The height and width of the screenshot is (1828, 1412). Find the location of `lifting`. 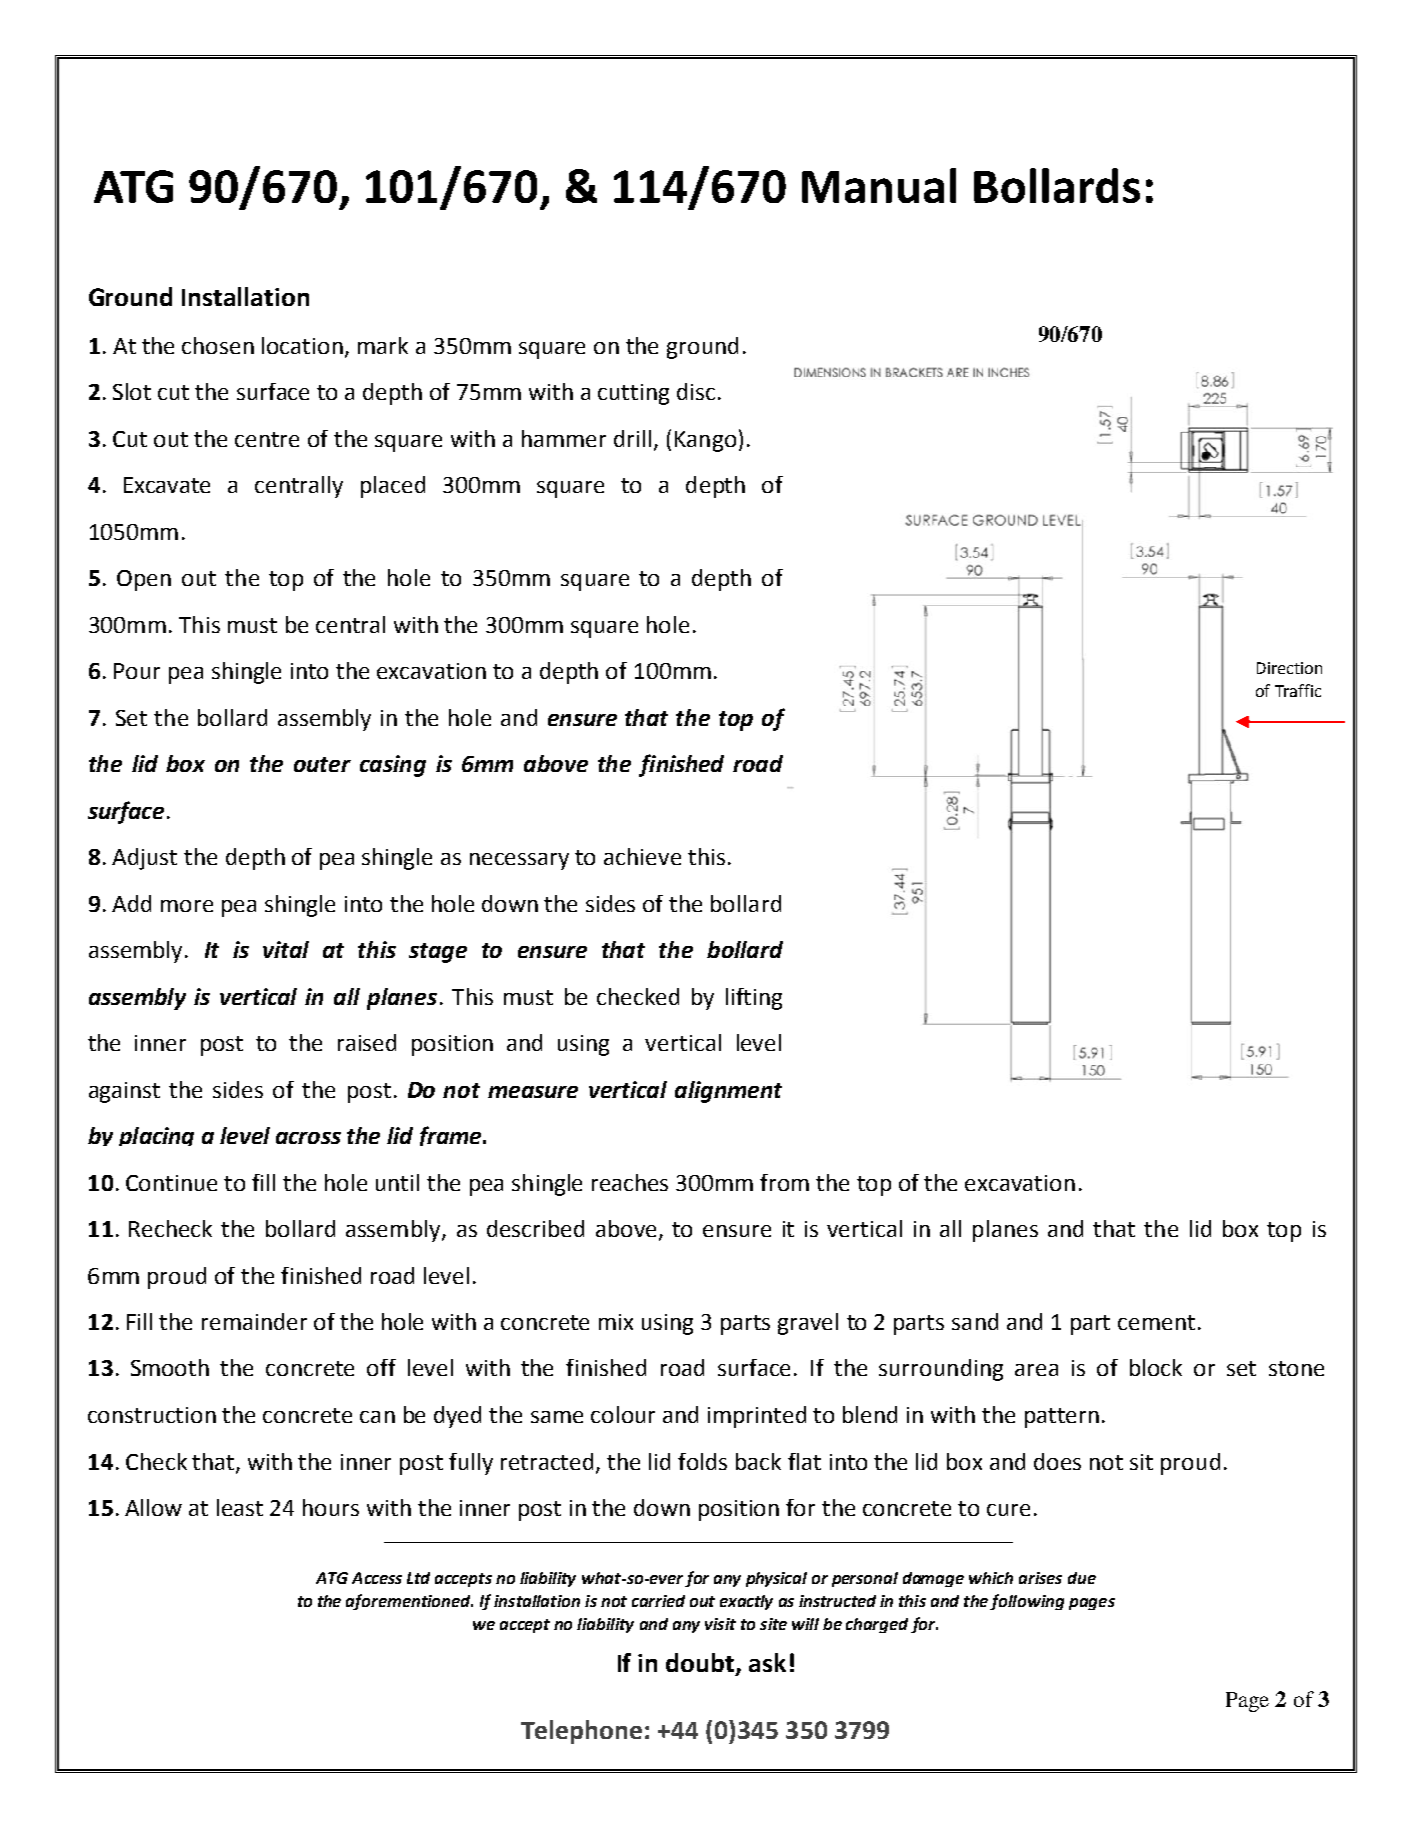

lifting is located at coordinates (754, 999).
